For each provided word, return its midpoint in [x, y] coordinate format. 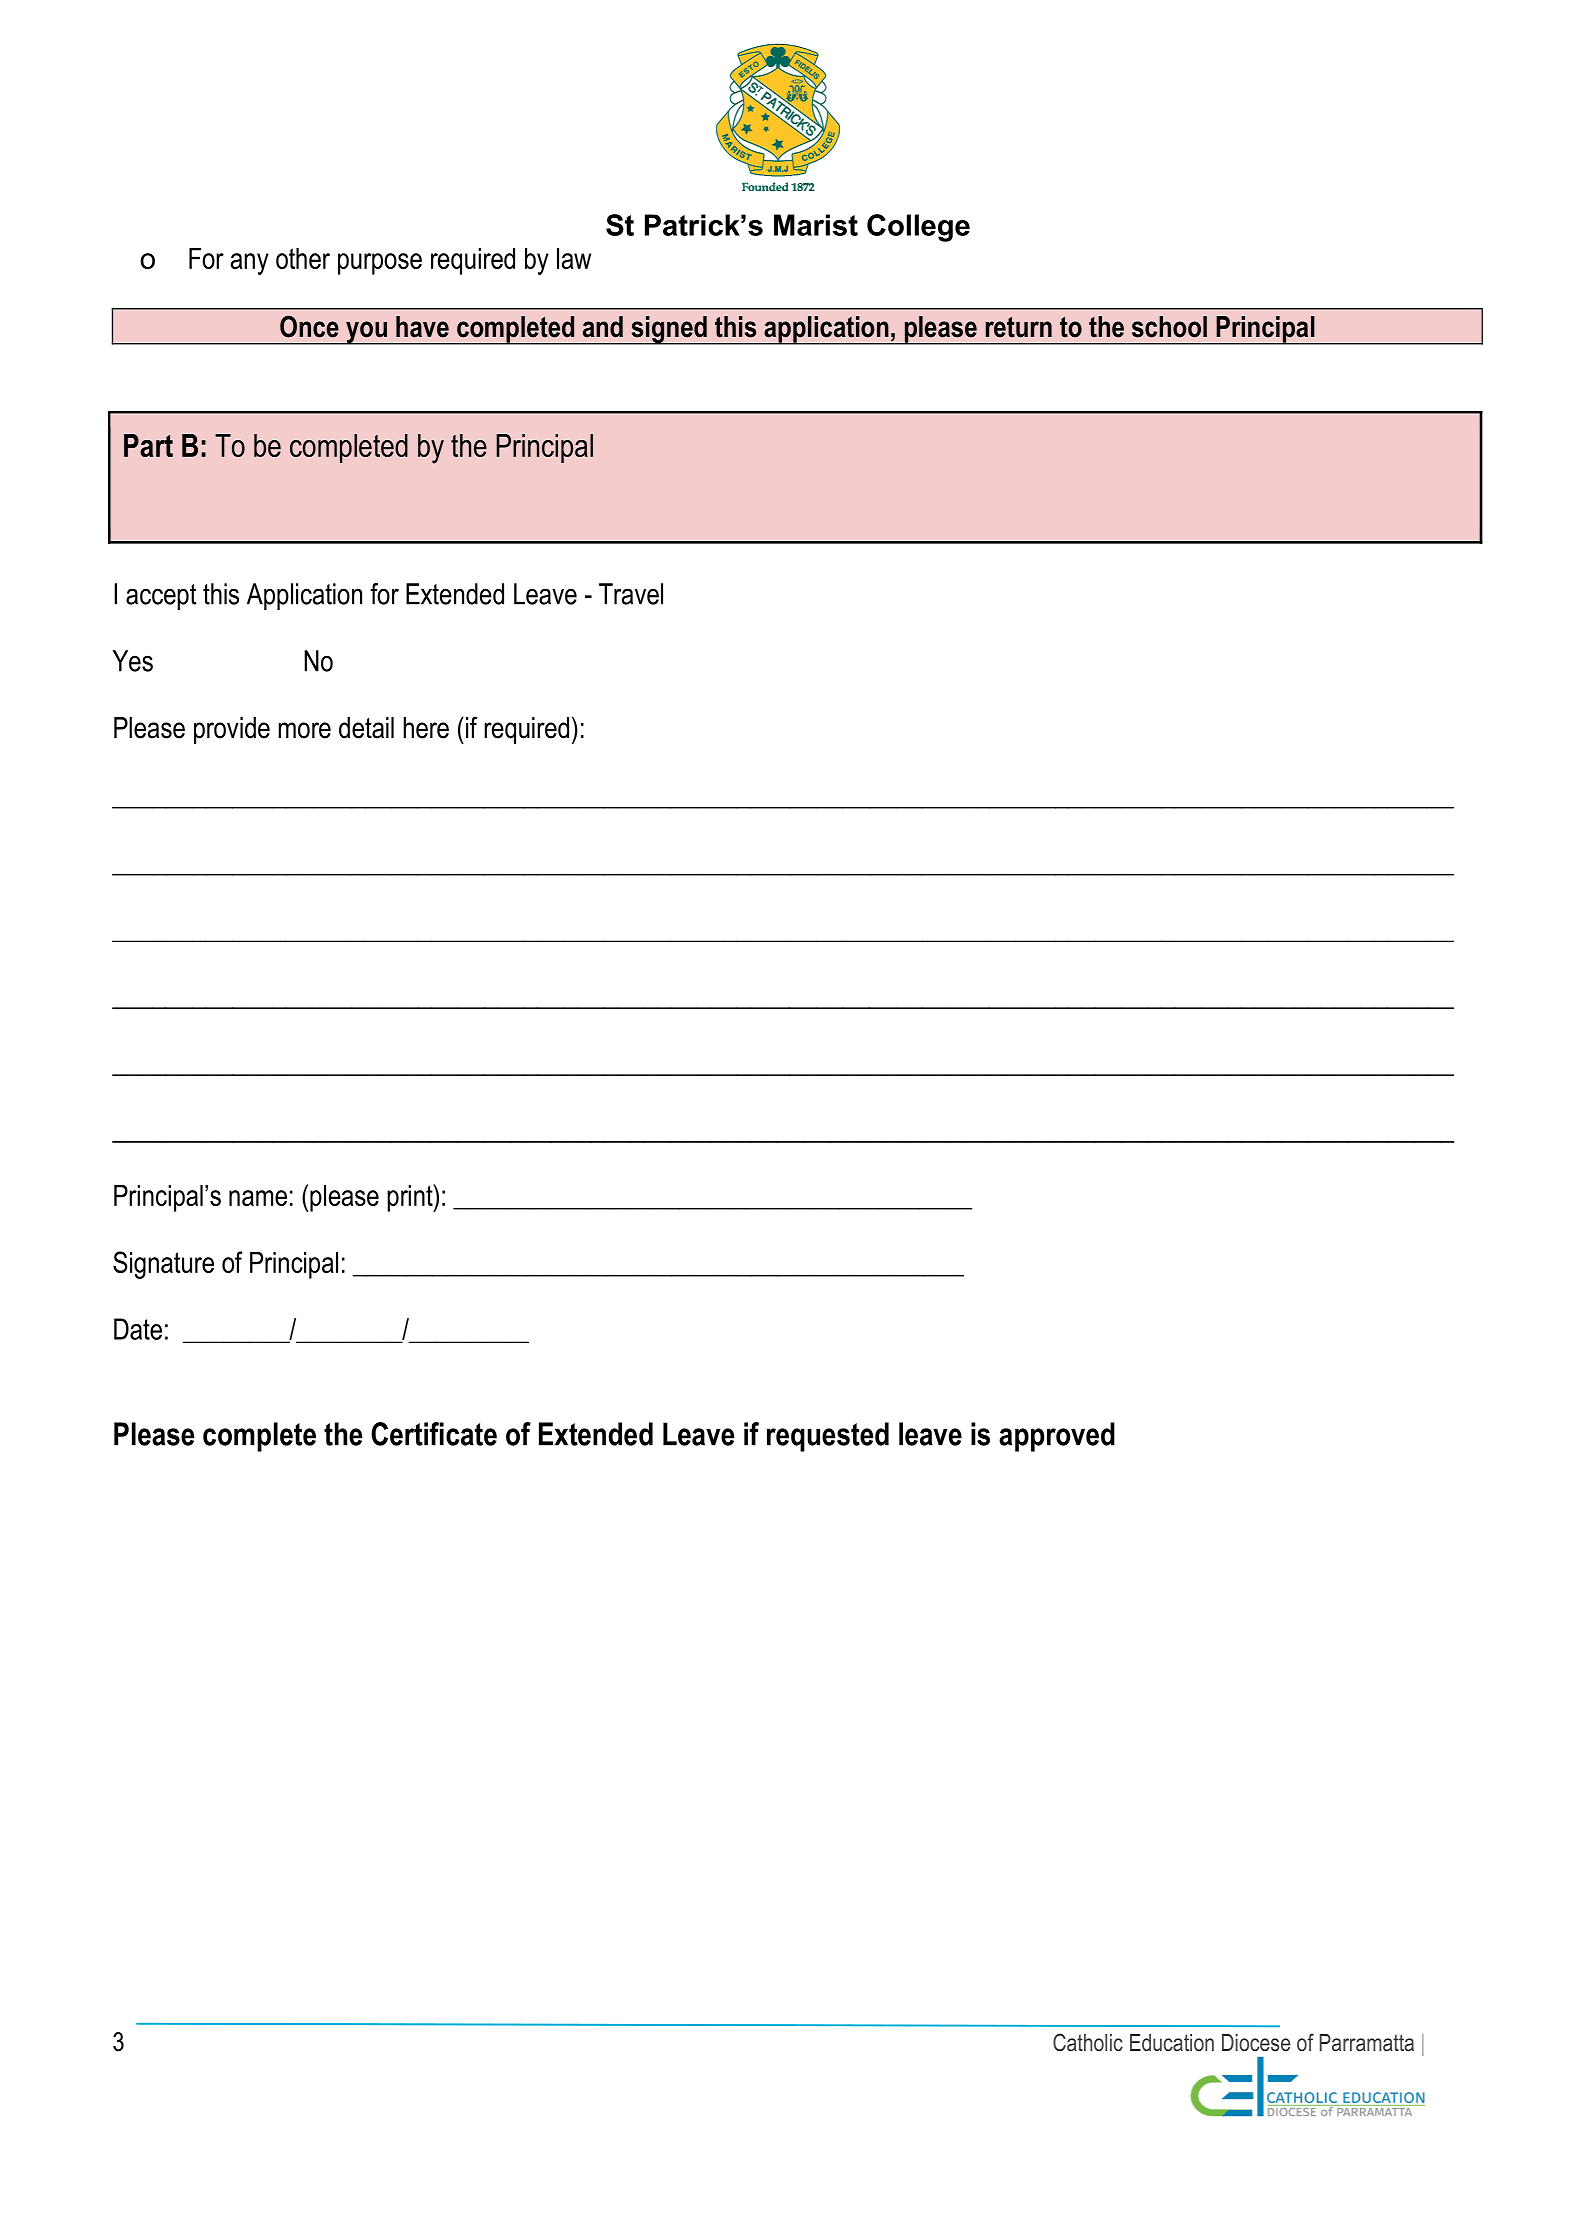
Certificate [434, 1434]
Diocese [1256, 2043]
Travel [631, 594]
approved [1057, 1437]
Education [1172, 2043]
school [1169, 327]
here [426, 728]
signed [669, 330]
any [250, 264]
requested [828, 1437]
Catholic [1088, 2042]
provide [232, 730]
